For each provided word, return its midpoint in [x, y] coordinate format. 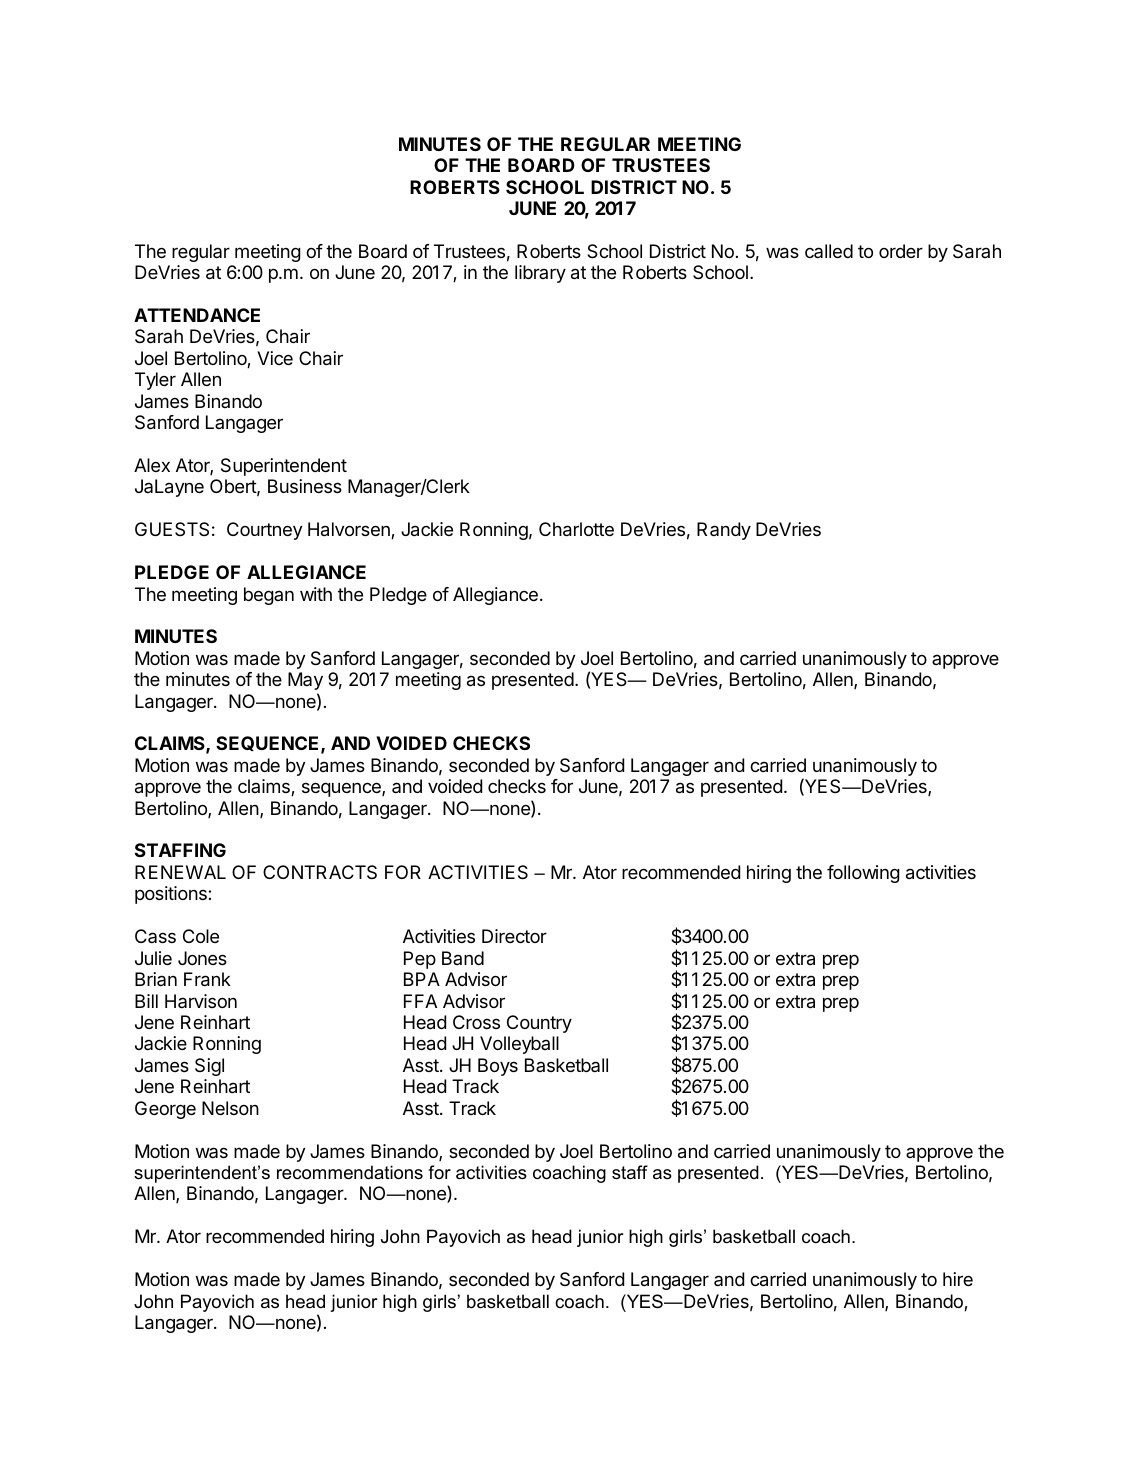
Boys [498, 1067]
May [305, 681]
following [863, 874]
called [829, 251]
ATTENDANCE [197, 315]
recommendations [350, 1172]
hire [958, 1279]
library [540, 274]
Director [514, 936]
